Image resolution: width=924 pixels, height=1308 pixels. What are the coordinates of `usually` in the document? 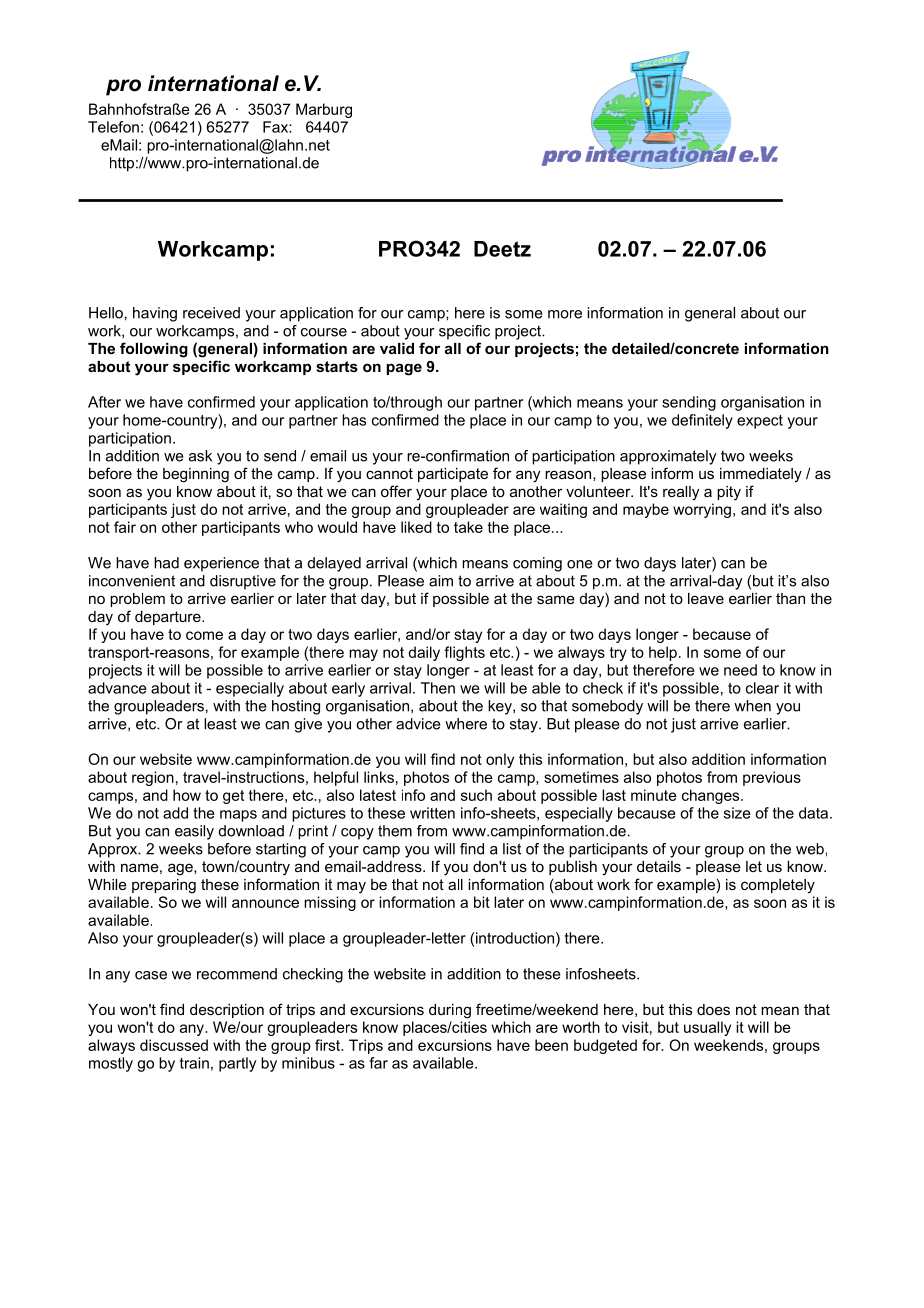 It's located at (707, 1028).
